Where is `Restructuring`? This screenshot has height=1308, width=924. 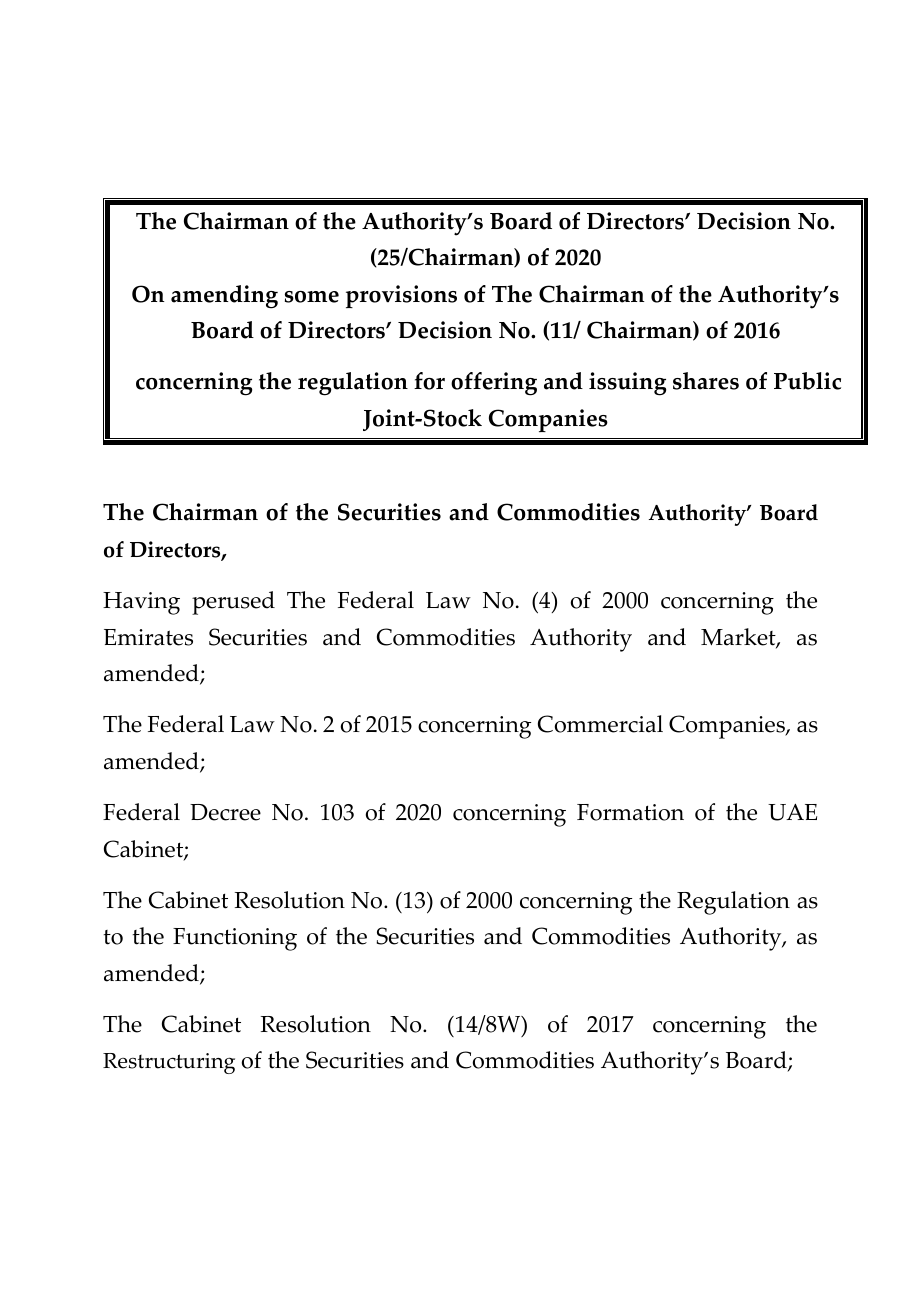
Restructuring is located at coordinates (169, 1063).
